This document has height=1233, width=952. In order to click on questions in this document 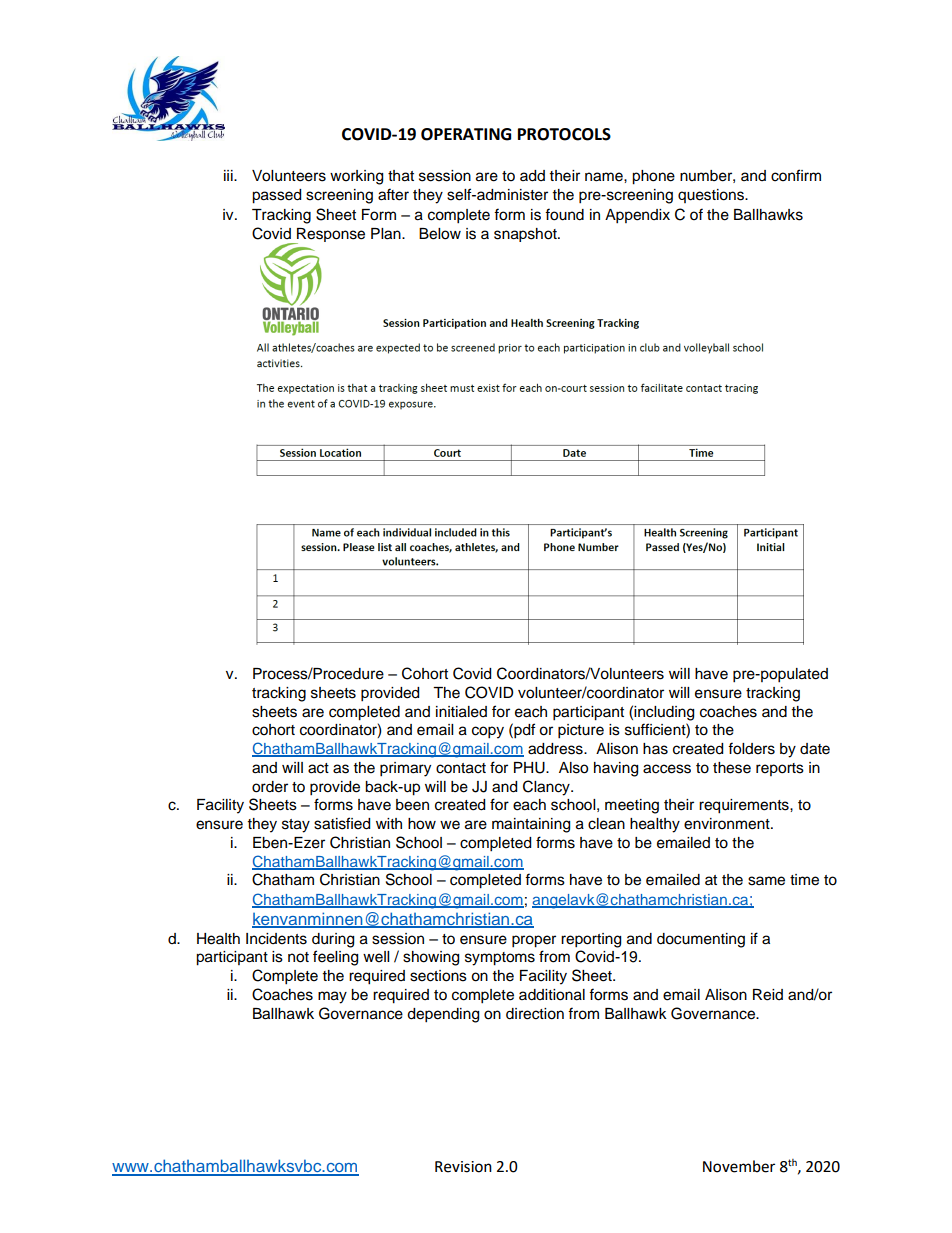, I will do `click(712, 196)`.
